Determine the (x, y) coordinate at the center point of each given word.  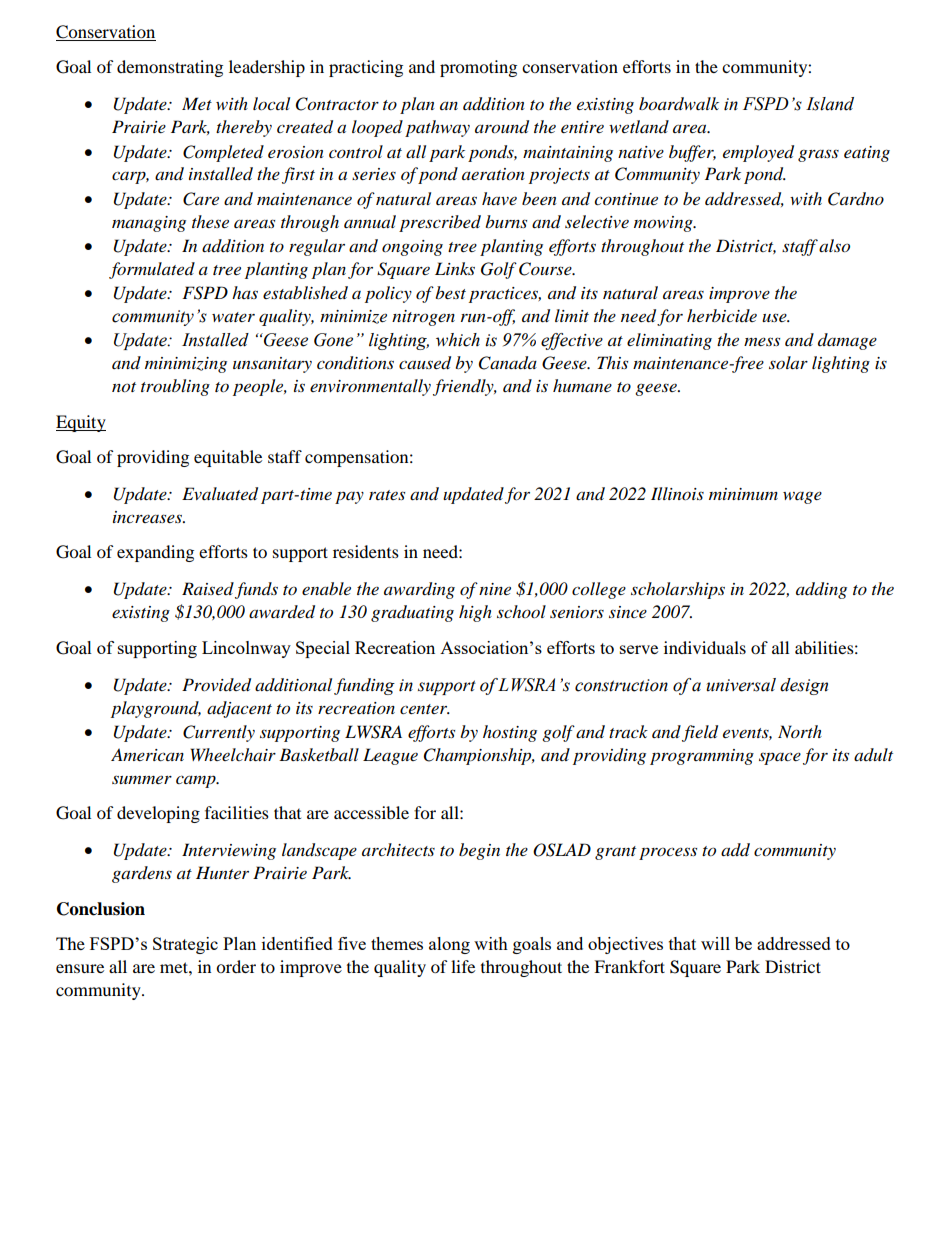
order (236, 966)
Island (830, 104)
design (804, 686)
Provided (216, 685)
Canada (508, 363)
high (475, 613)
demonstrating (170, 68)
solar (788, 362)
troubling (175, 387)
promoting (478, 68)
